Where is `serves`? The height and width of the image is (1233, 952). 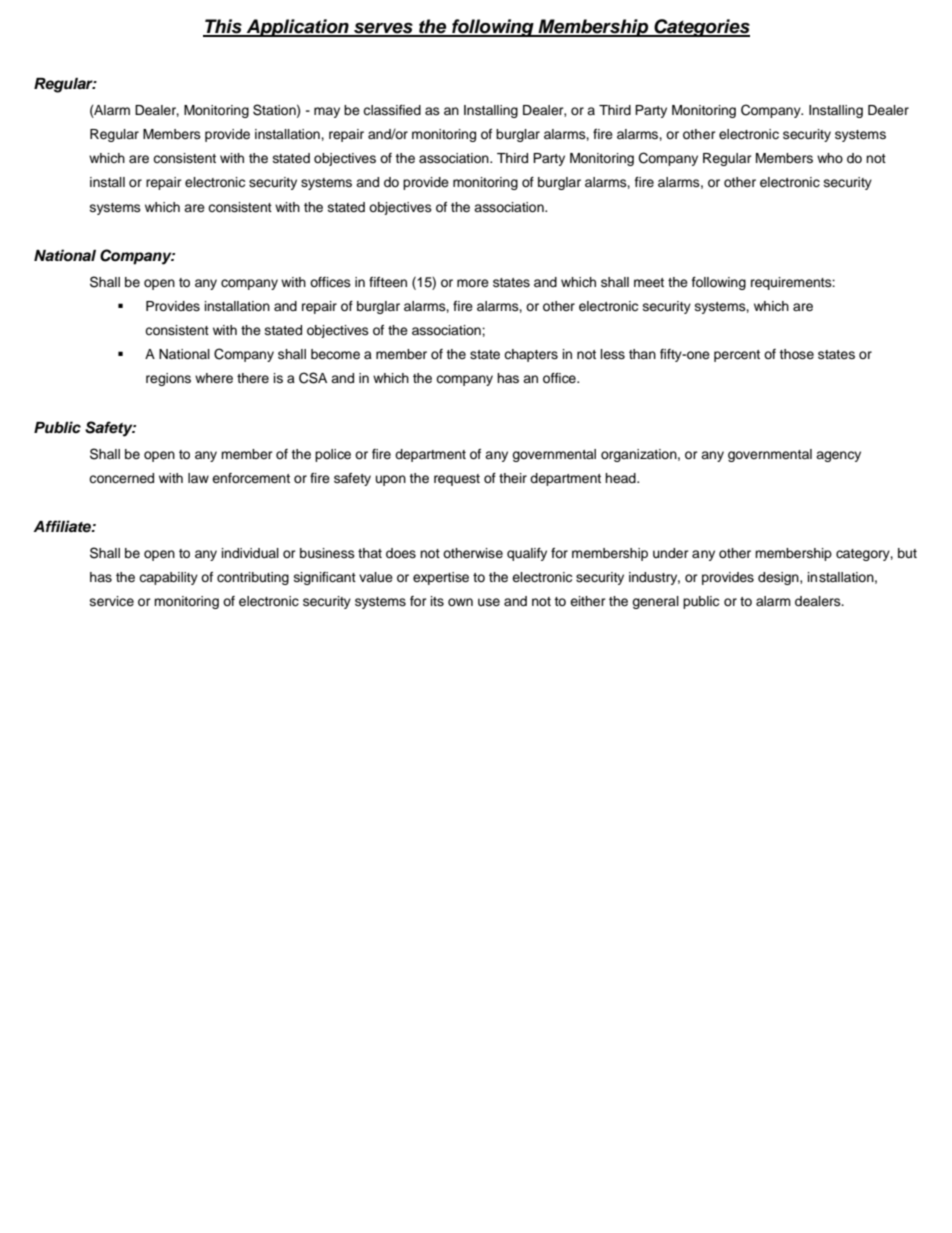 serves is located at coordinates (383, 29).
